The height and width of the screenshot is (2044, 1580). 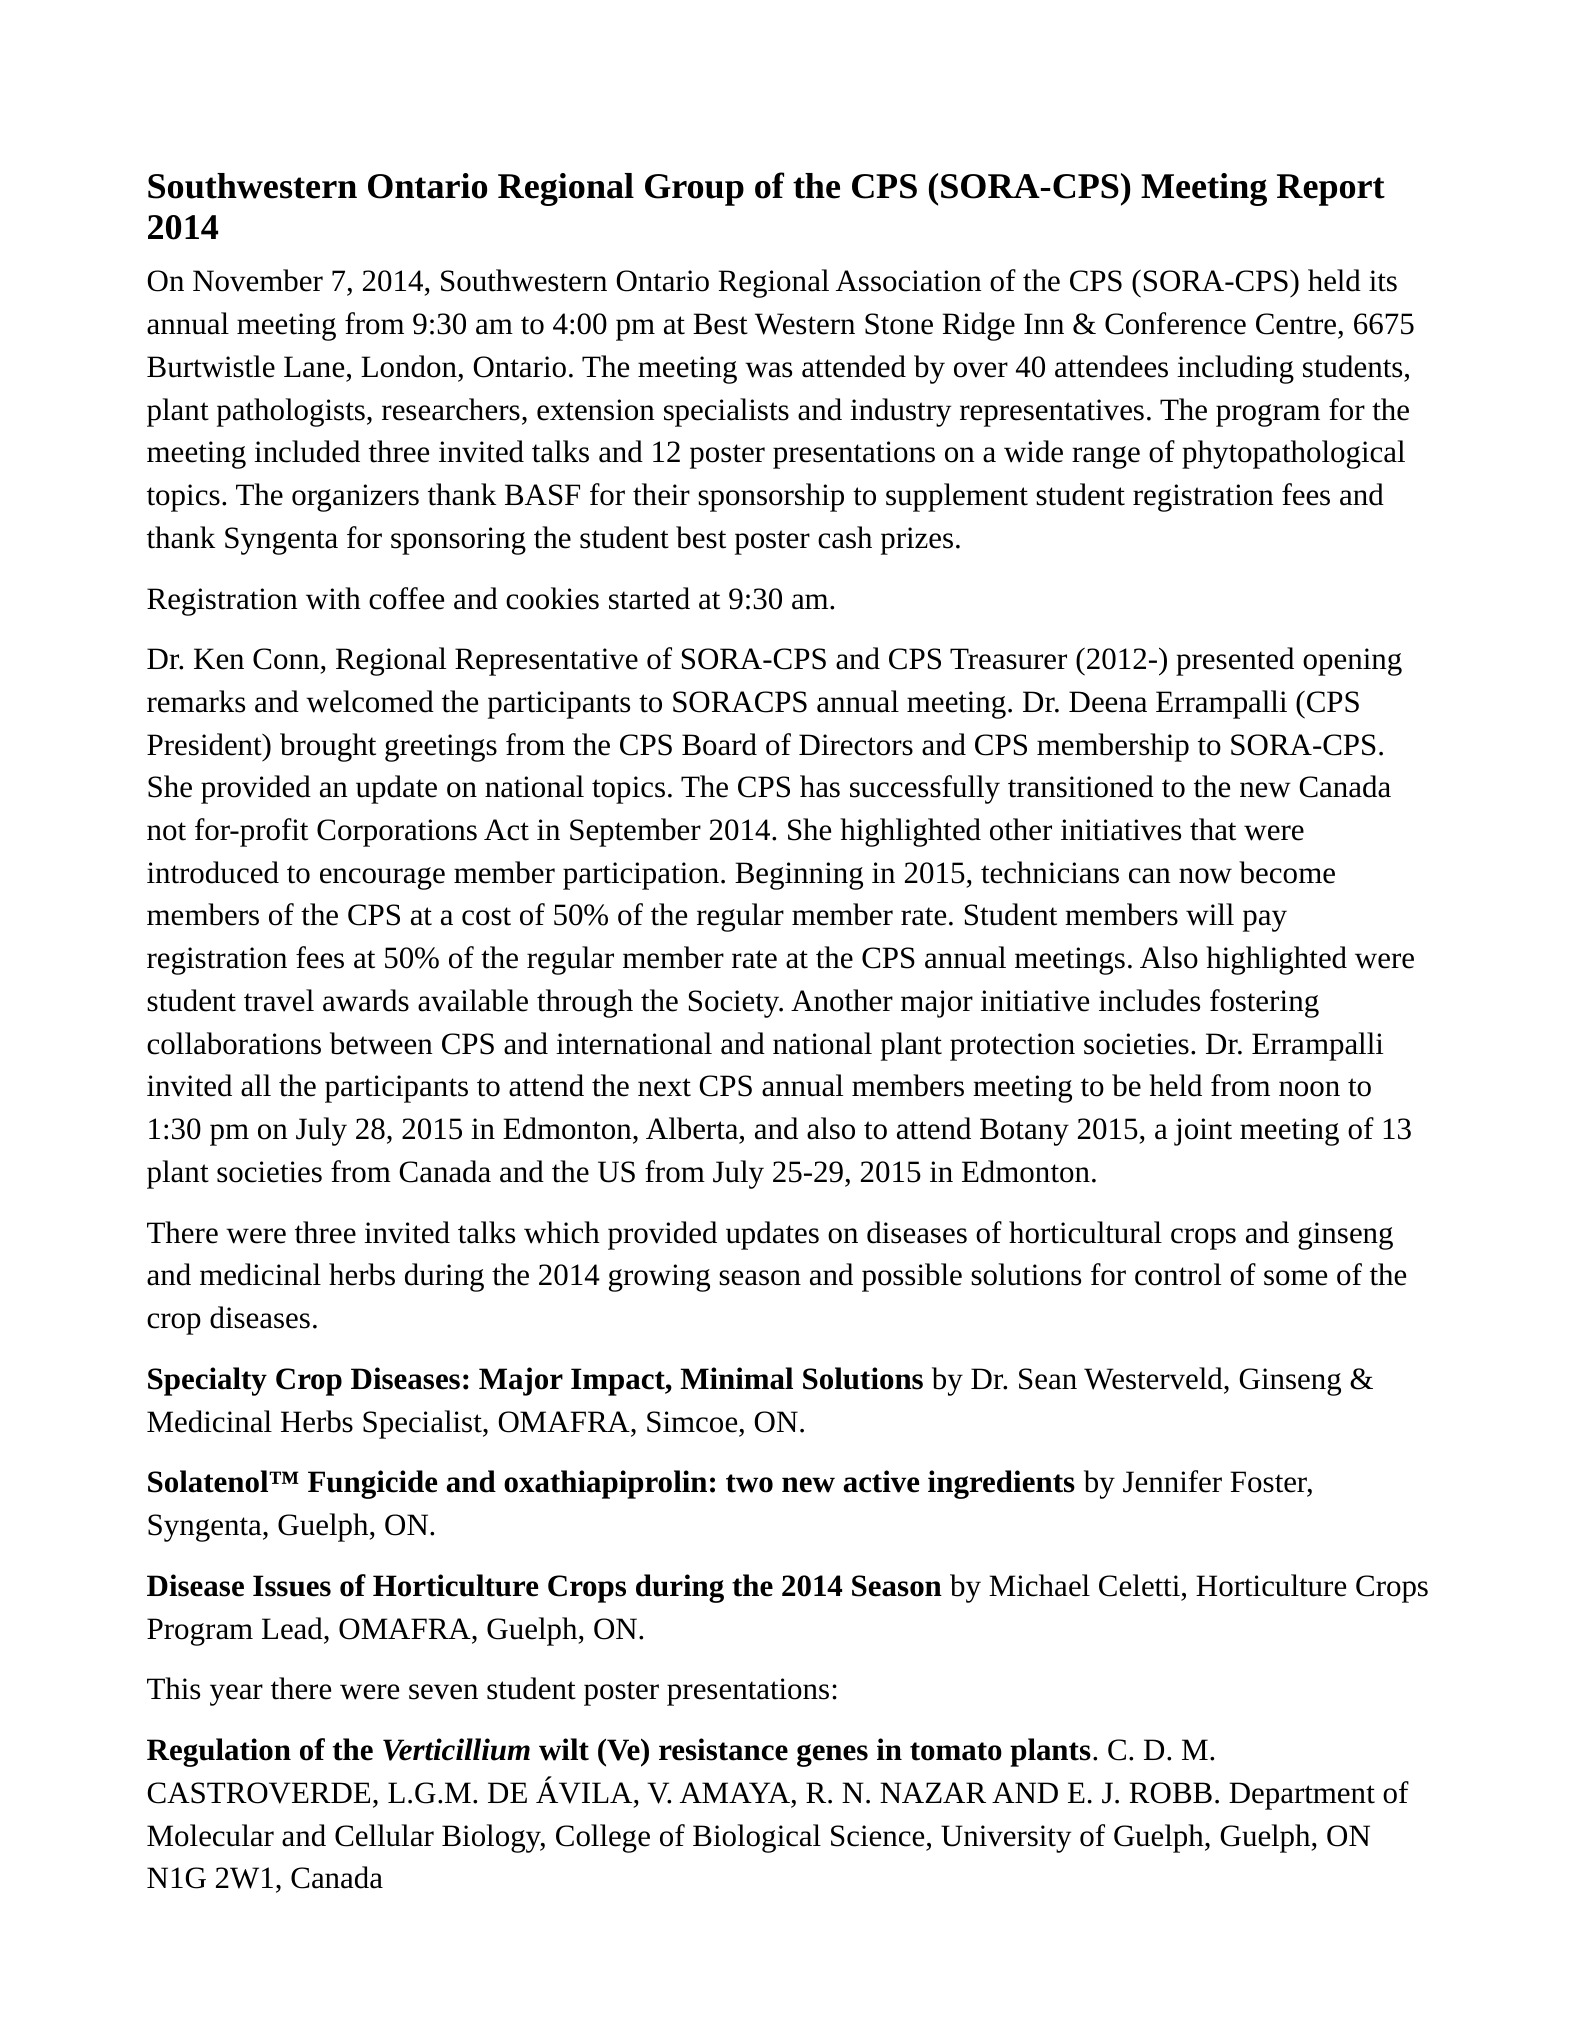 What do you see at coordinates (735, 1792) in the screenshot?
I see `AMAYA` at bounding box center [735, 1792].
